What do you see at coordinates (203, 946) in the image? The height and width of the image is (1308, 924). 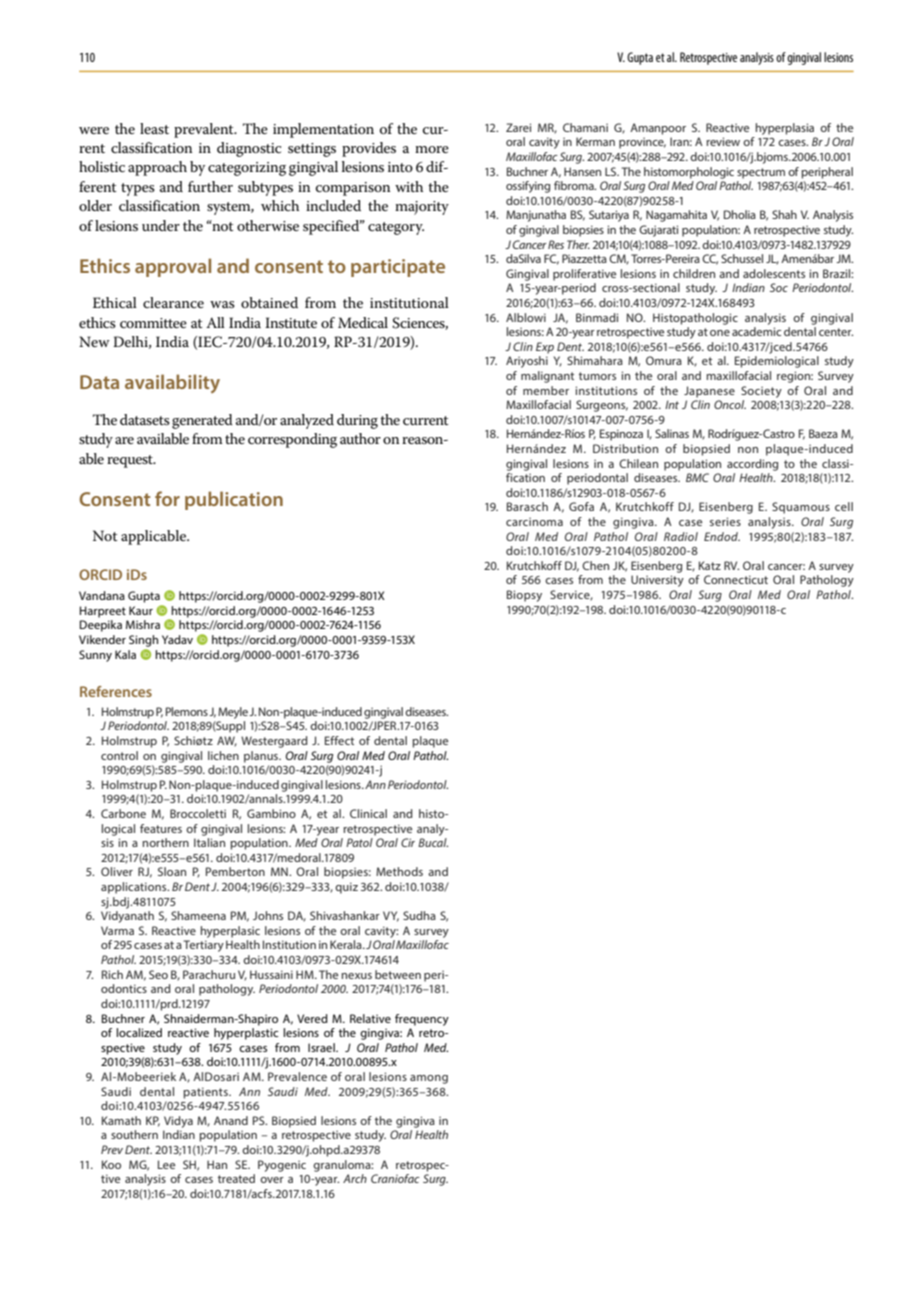 I see `Tertiary` at bounding box center [203, 946].
